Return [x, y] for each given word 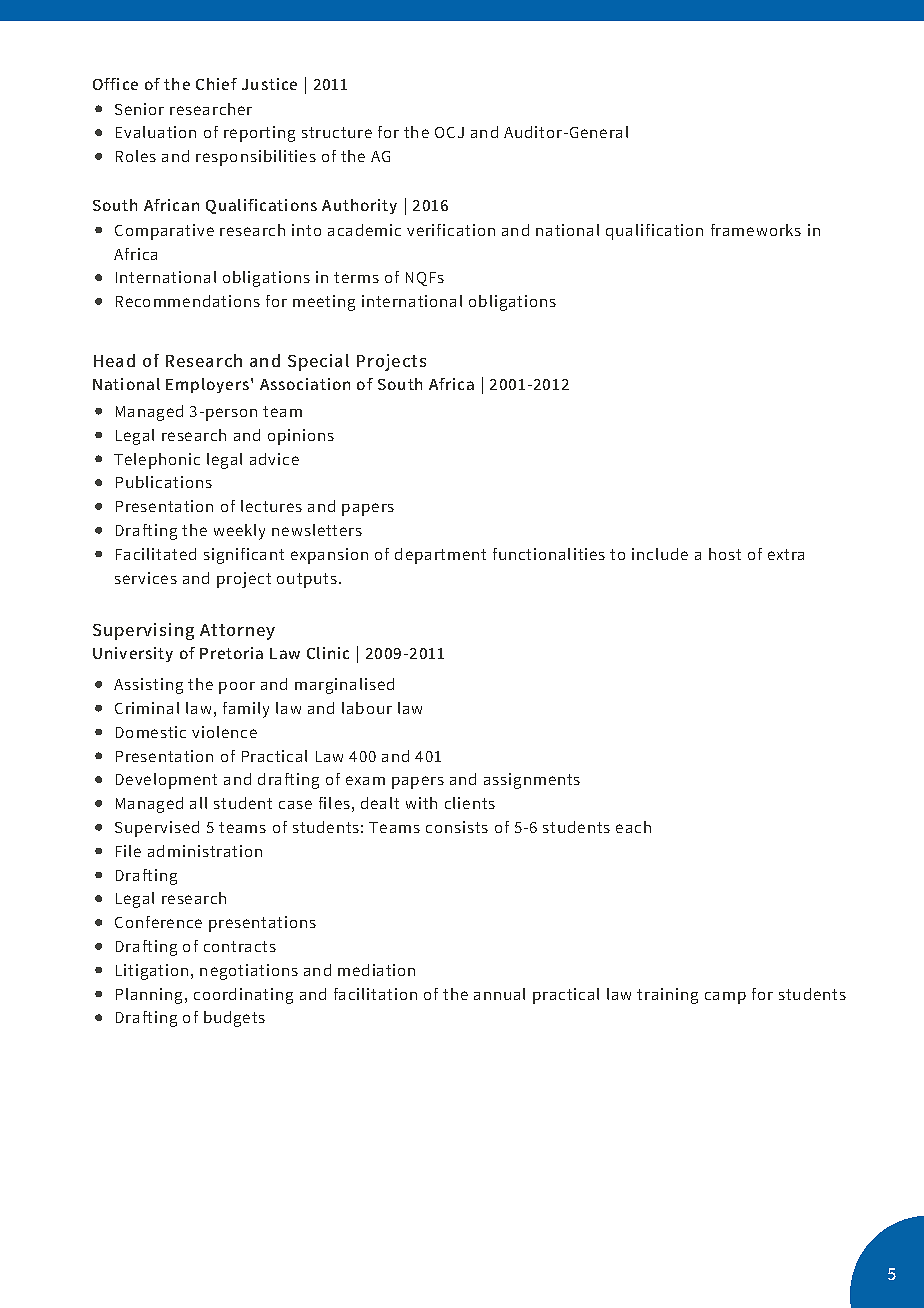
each [633, 827]
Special [318, 362]
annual [499, 994]
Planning [151, 996]
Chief [216, 84]
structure [337, 132]
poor [237, 688]
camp [725, 998]
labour [367, 708]
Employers [209, 385]
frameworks [756, 230]
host [725, 554]
